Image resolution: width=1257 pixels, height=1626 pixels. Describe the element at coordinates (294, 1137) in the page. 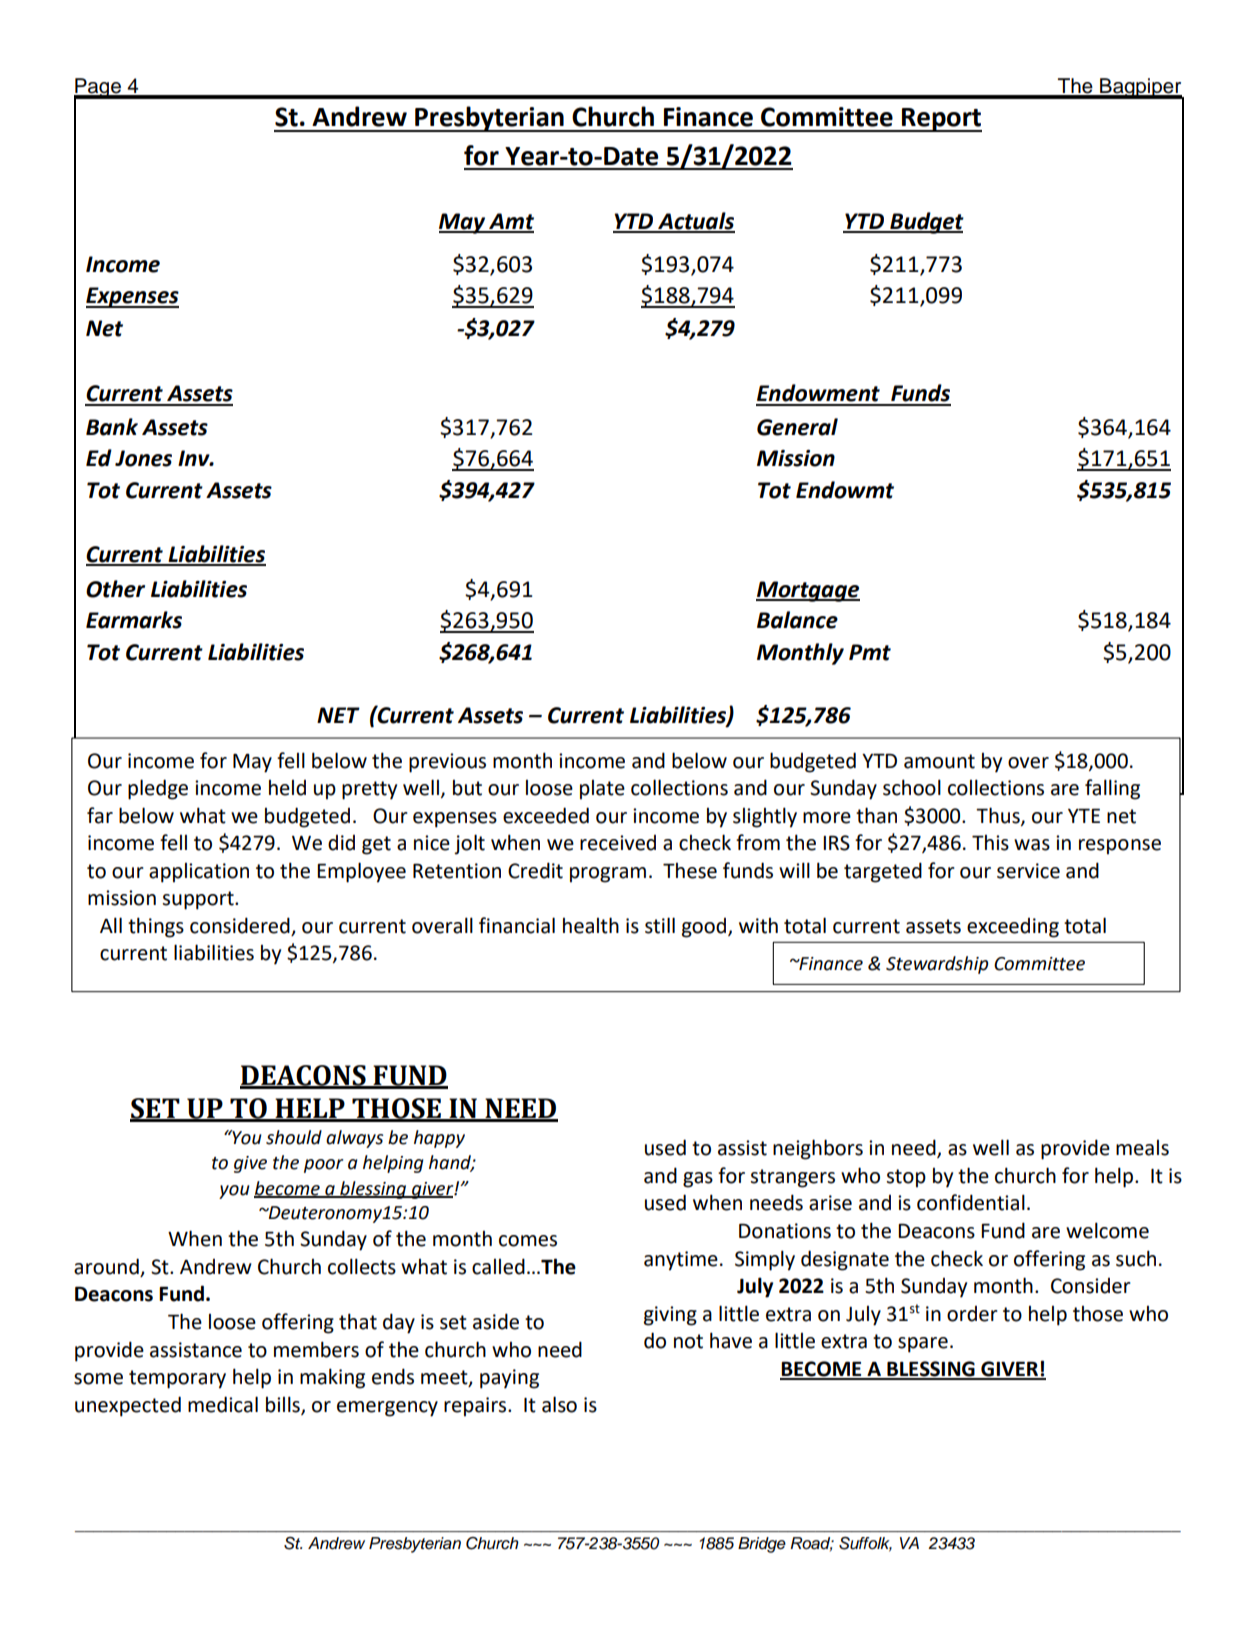

I see `should` at that location.
